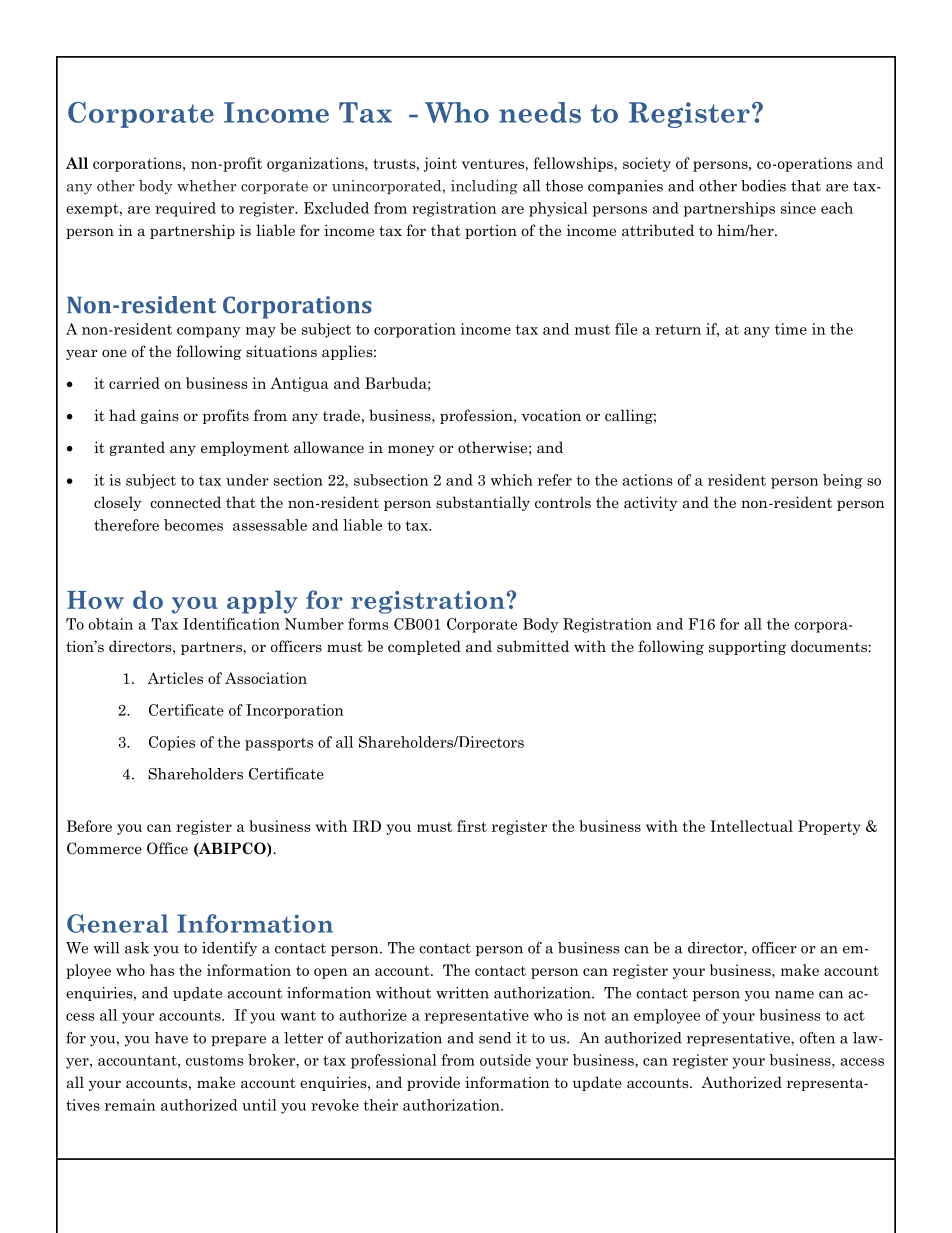  Describe the element at coordinates (433, 1083) in the screenshot. I see `provide` at that location.
